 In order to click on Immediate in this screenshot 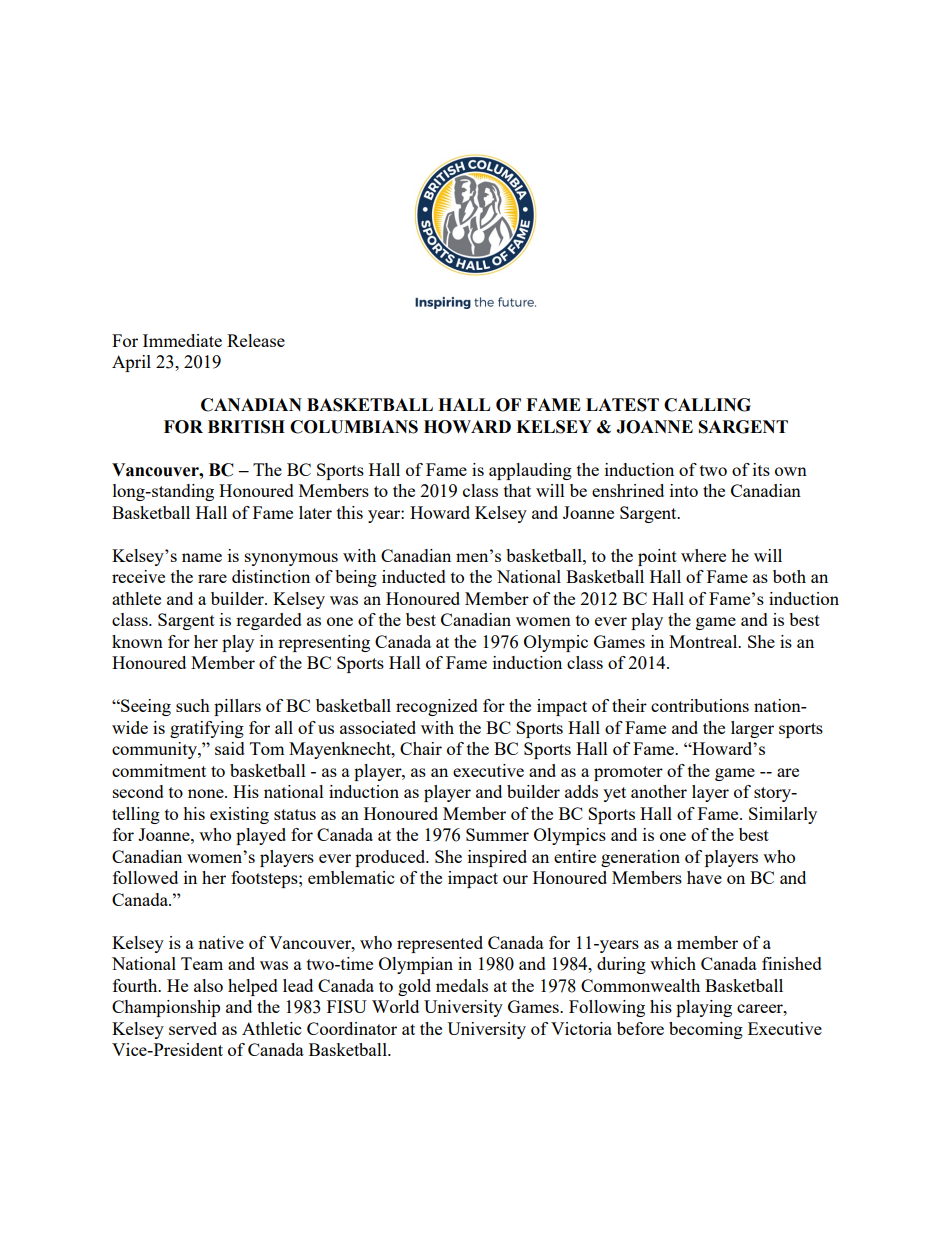, I will do `click(182, 340)`.
